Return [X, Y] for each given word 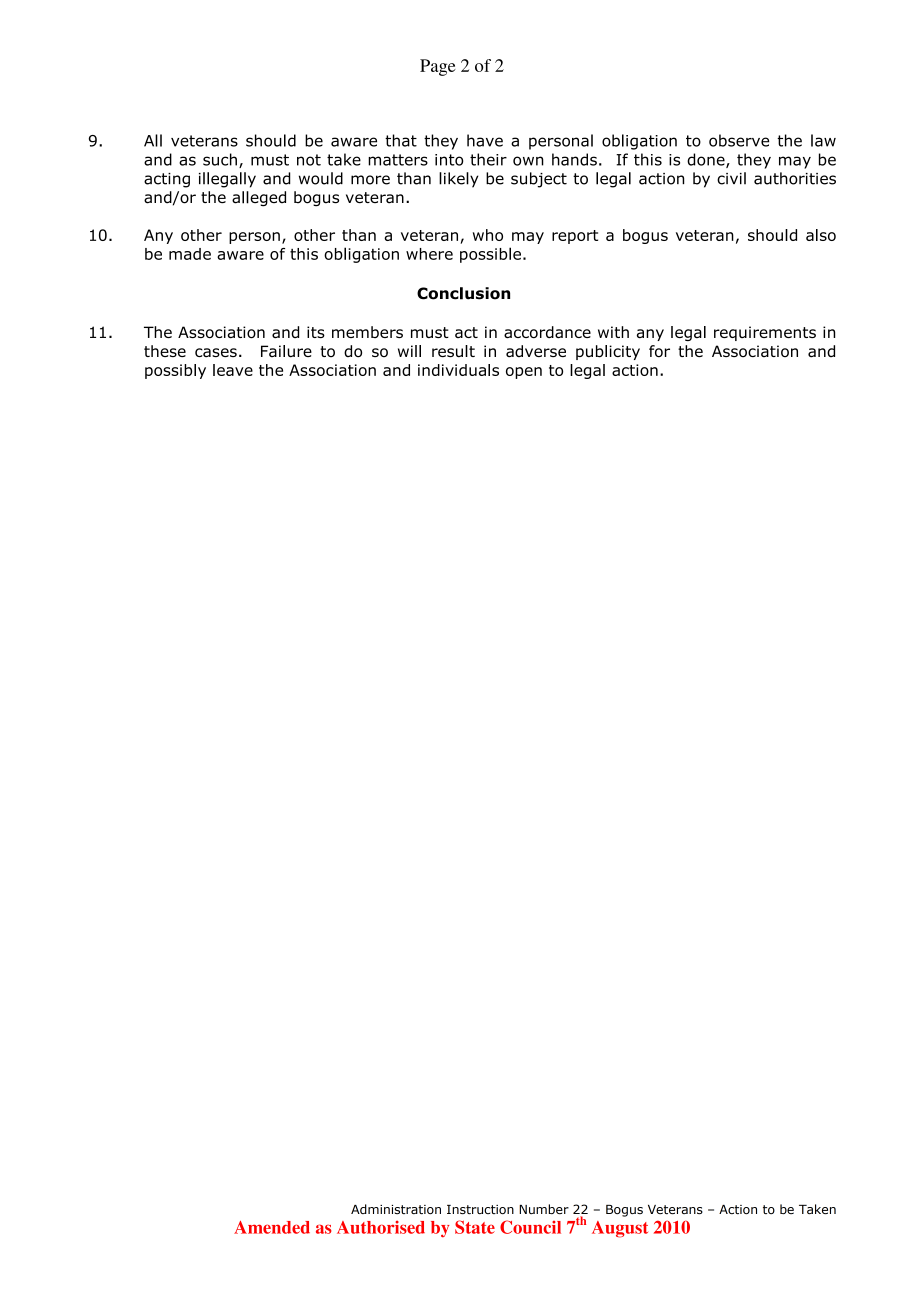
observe [739, 140]
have [485, 140]
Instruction [480, 1210]
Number [544, 1209]
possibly [175, 371]
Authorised [381, 1227]
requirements [765, 333]
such [220, 159]
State [475, 1227]
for [659, 351]
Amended [272, 1227]
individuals [458, 370]
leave [233, 370]
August [620, 1229]
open [524, 373]
